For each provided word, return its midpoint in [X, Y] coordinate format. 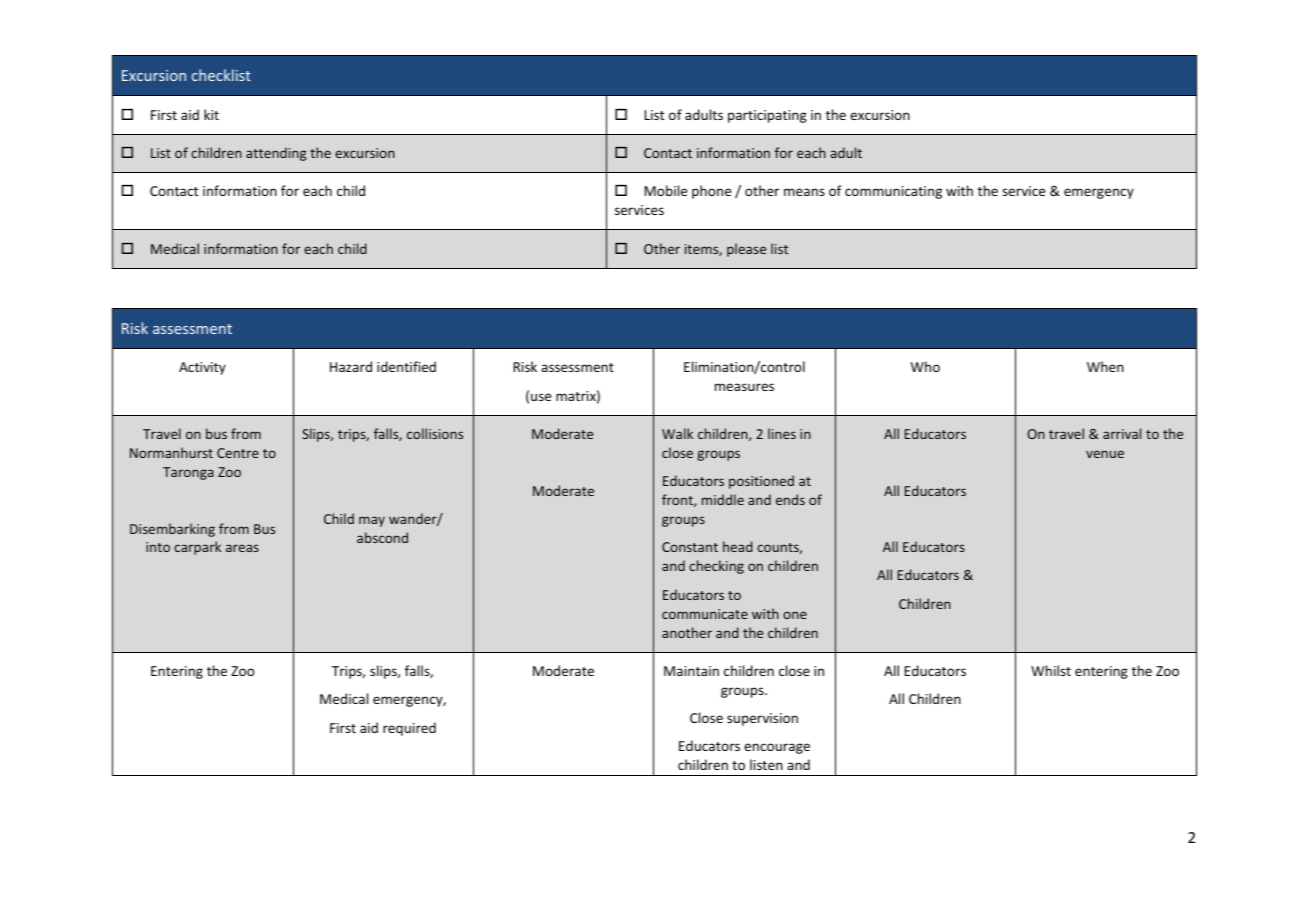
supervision [762, 719]
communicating [893, 192]
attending [276, 154]
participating [767, 116]
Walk [677, 433]
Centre [238, 453]
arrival [1122, 433]
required [409, 729]
